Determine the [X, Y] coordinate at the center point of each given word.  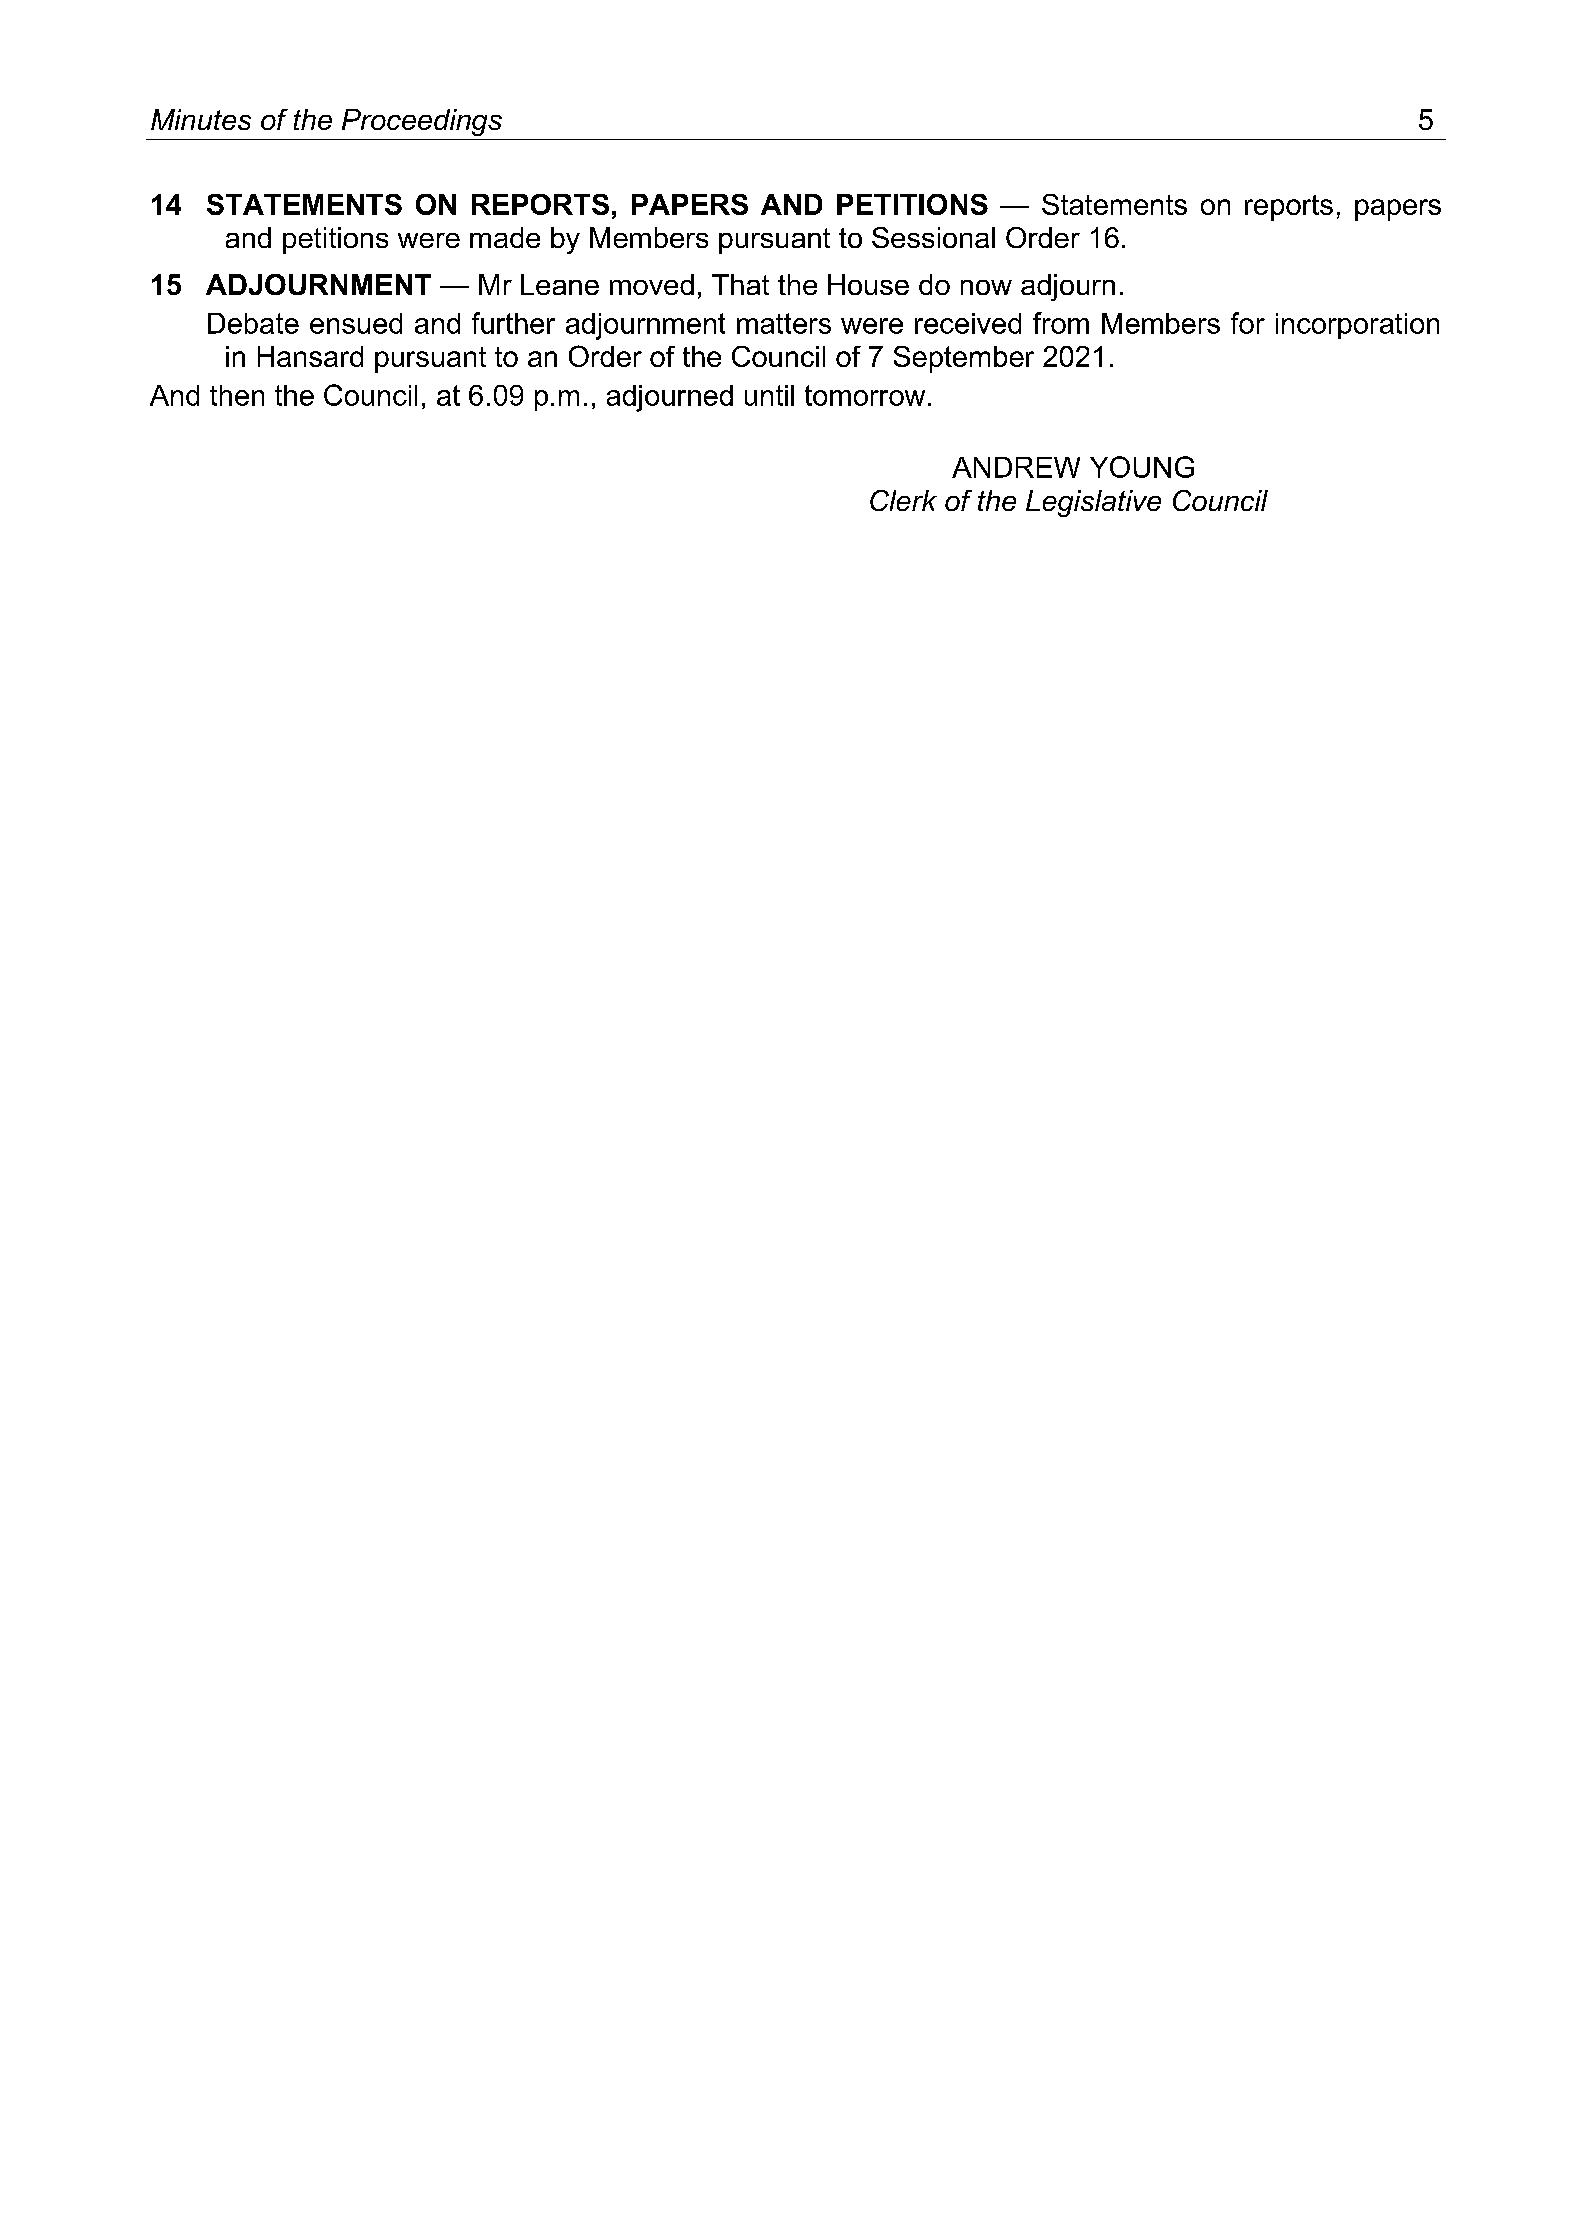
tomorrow [865, 395]
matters [784, 323]
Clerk [903, 500]
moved [652, 284]
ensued [356, 323]
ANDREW [1016, 467]
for [1248, 323]
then [237, 395]
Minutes [201, 119]
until [769, 395]
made [505, 237]
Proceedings [422, 122]
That [740, 284]
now [986, 287]
